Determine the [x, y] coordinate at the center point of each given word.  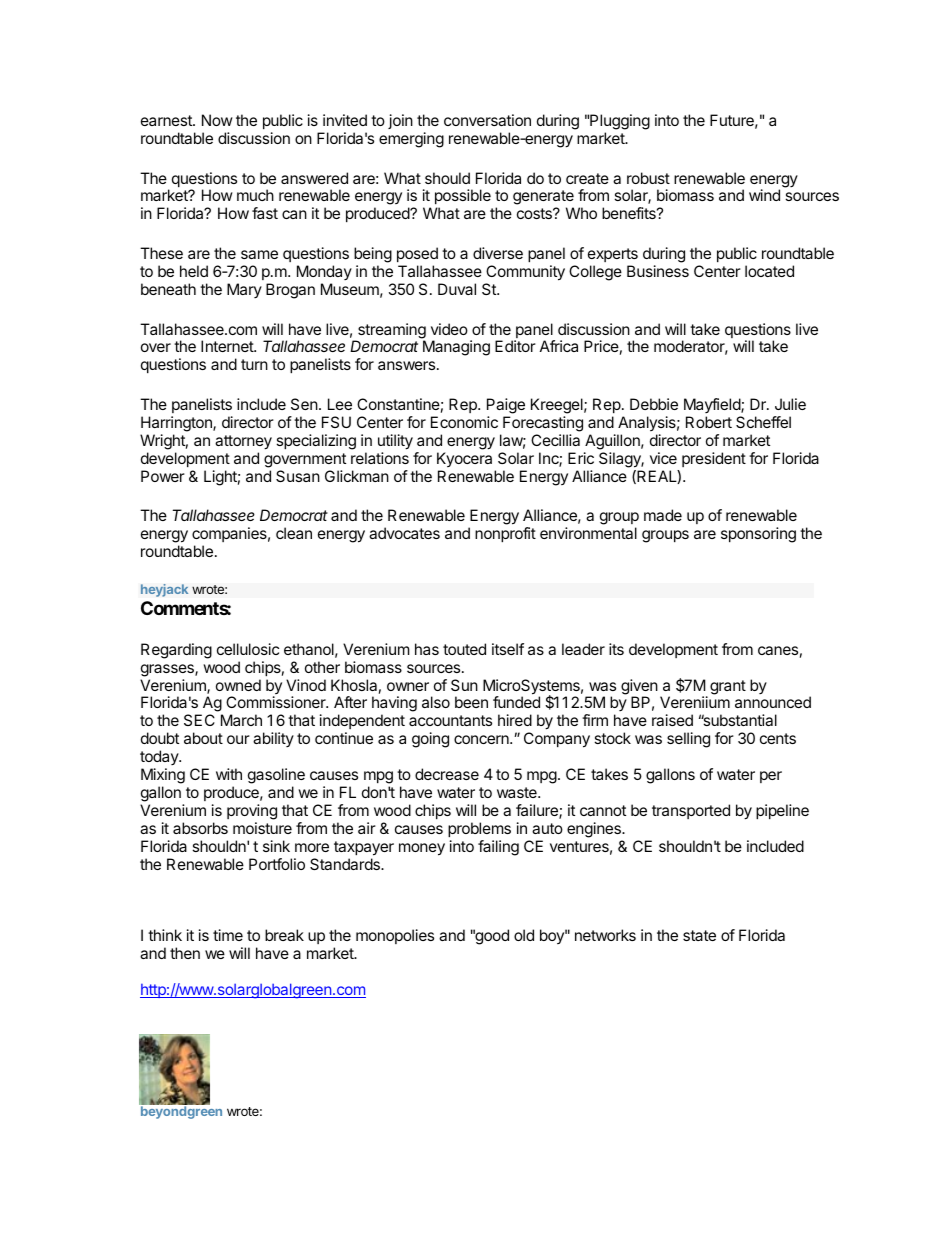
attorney [243, 442]
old [524, 935]
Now [217, 120]
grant [728, 687]
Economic [464, 422]
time [228, 935]
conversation [487, 120]
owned [238, 685]
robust [648, 178]
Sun [464, 685]
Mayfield [713, 405]
